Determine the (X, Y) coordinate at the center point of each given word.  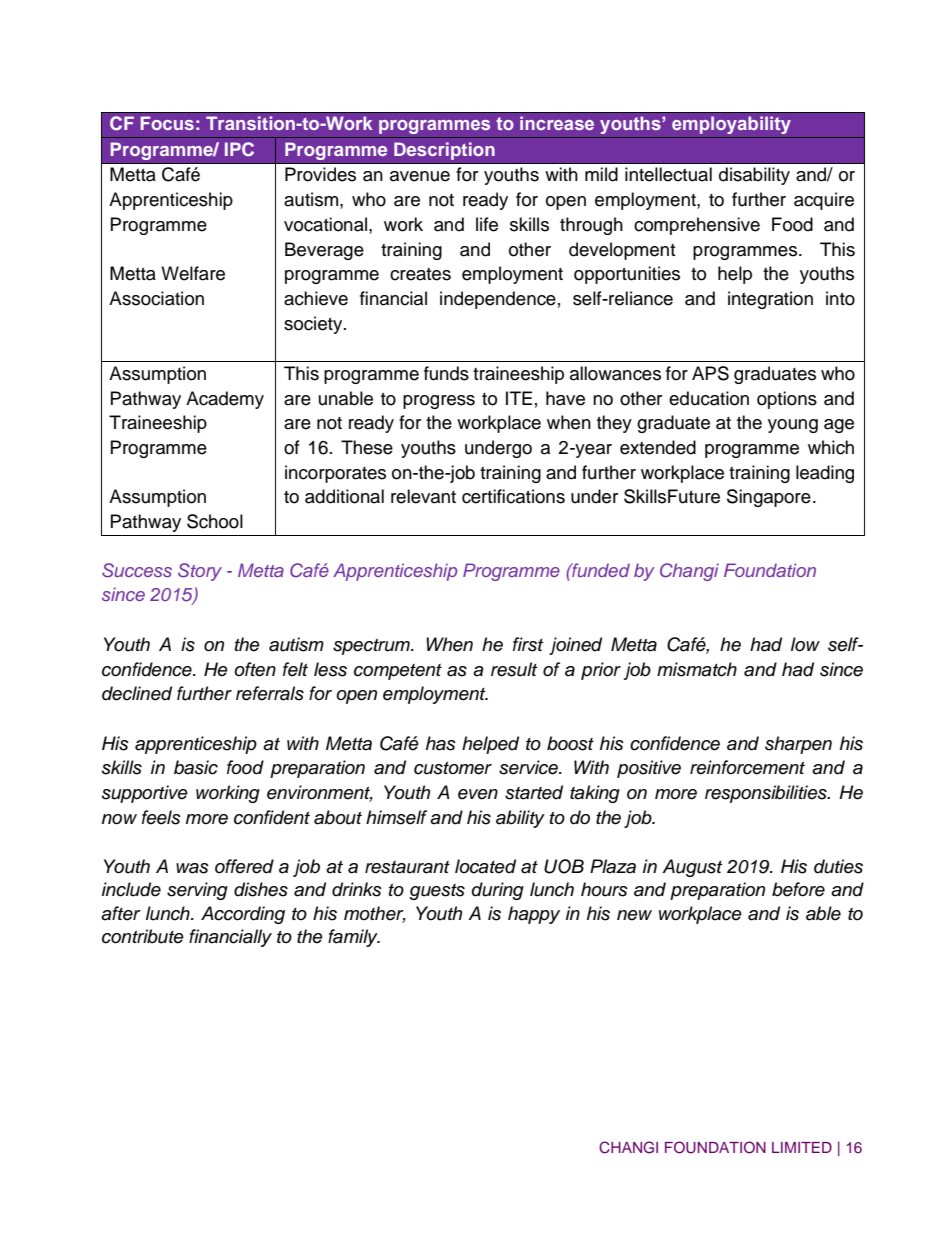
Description (444, 151)
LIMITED (802, 1147)
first (528, 644)
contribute (143, 936)
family (354, 938)
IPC (239, 149)
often (255, 669)
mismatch (697, 669)
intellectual (668, 174)
